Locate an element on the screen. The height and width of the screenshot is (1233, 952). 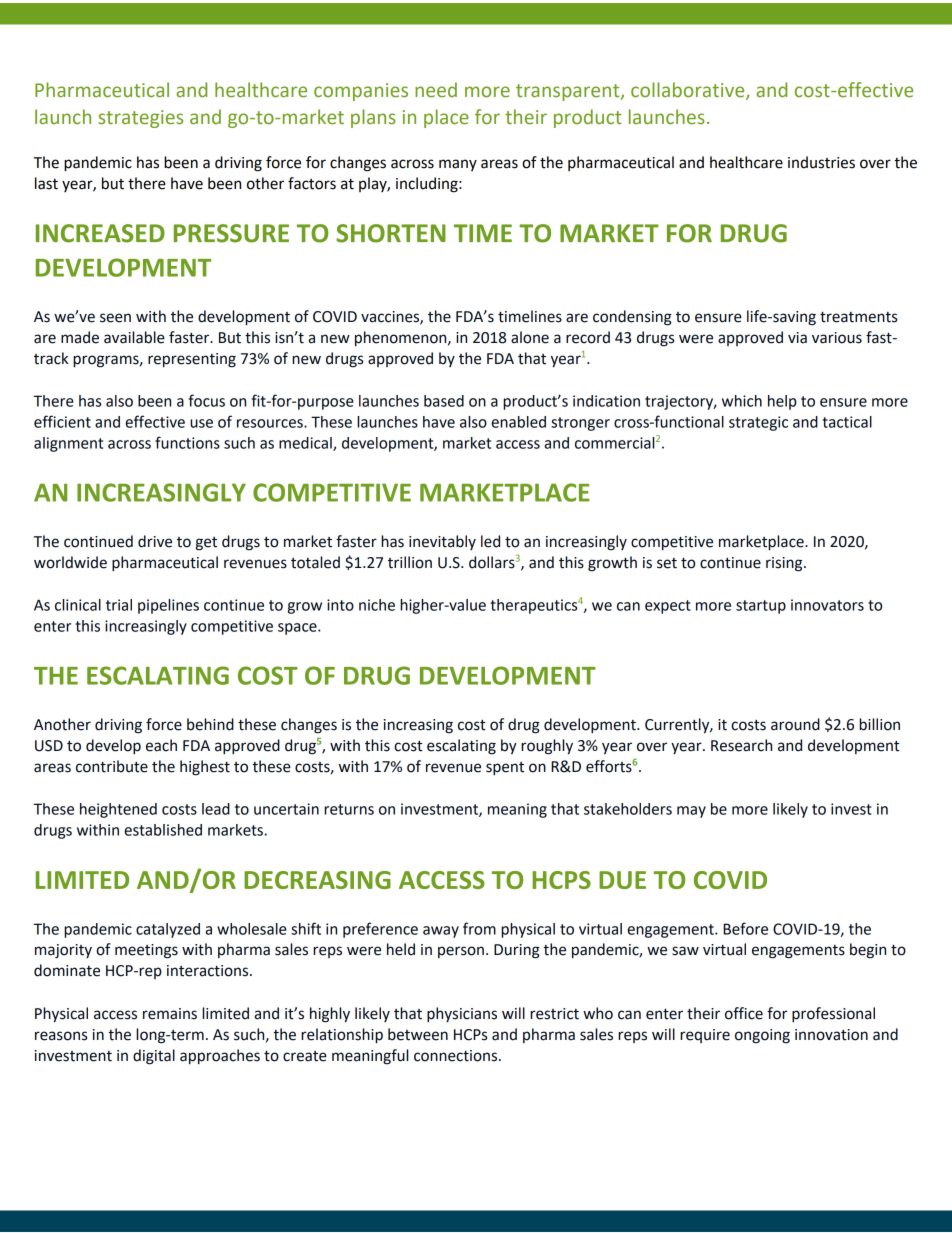
strategic is located at coordinates (758, 423).
